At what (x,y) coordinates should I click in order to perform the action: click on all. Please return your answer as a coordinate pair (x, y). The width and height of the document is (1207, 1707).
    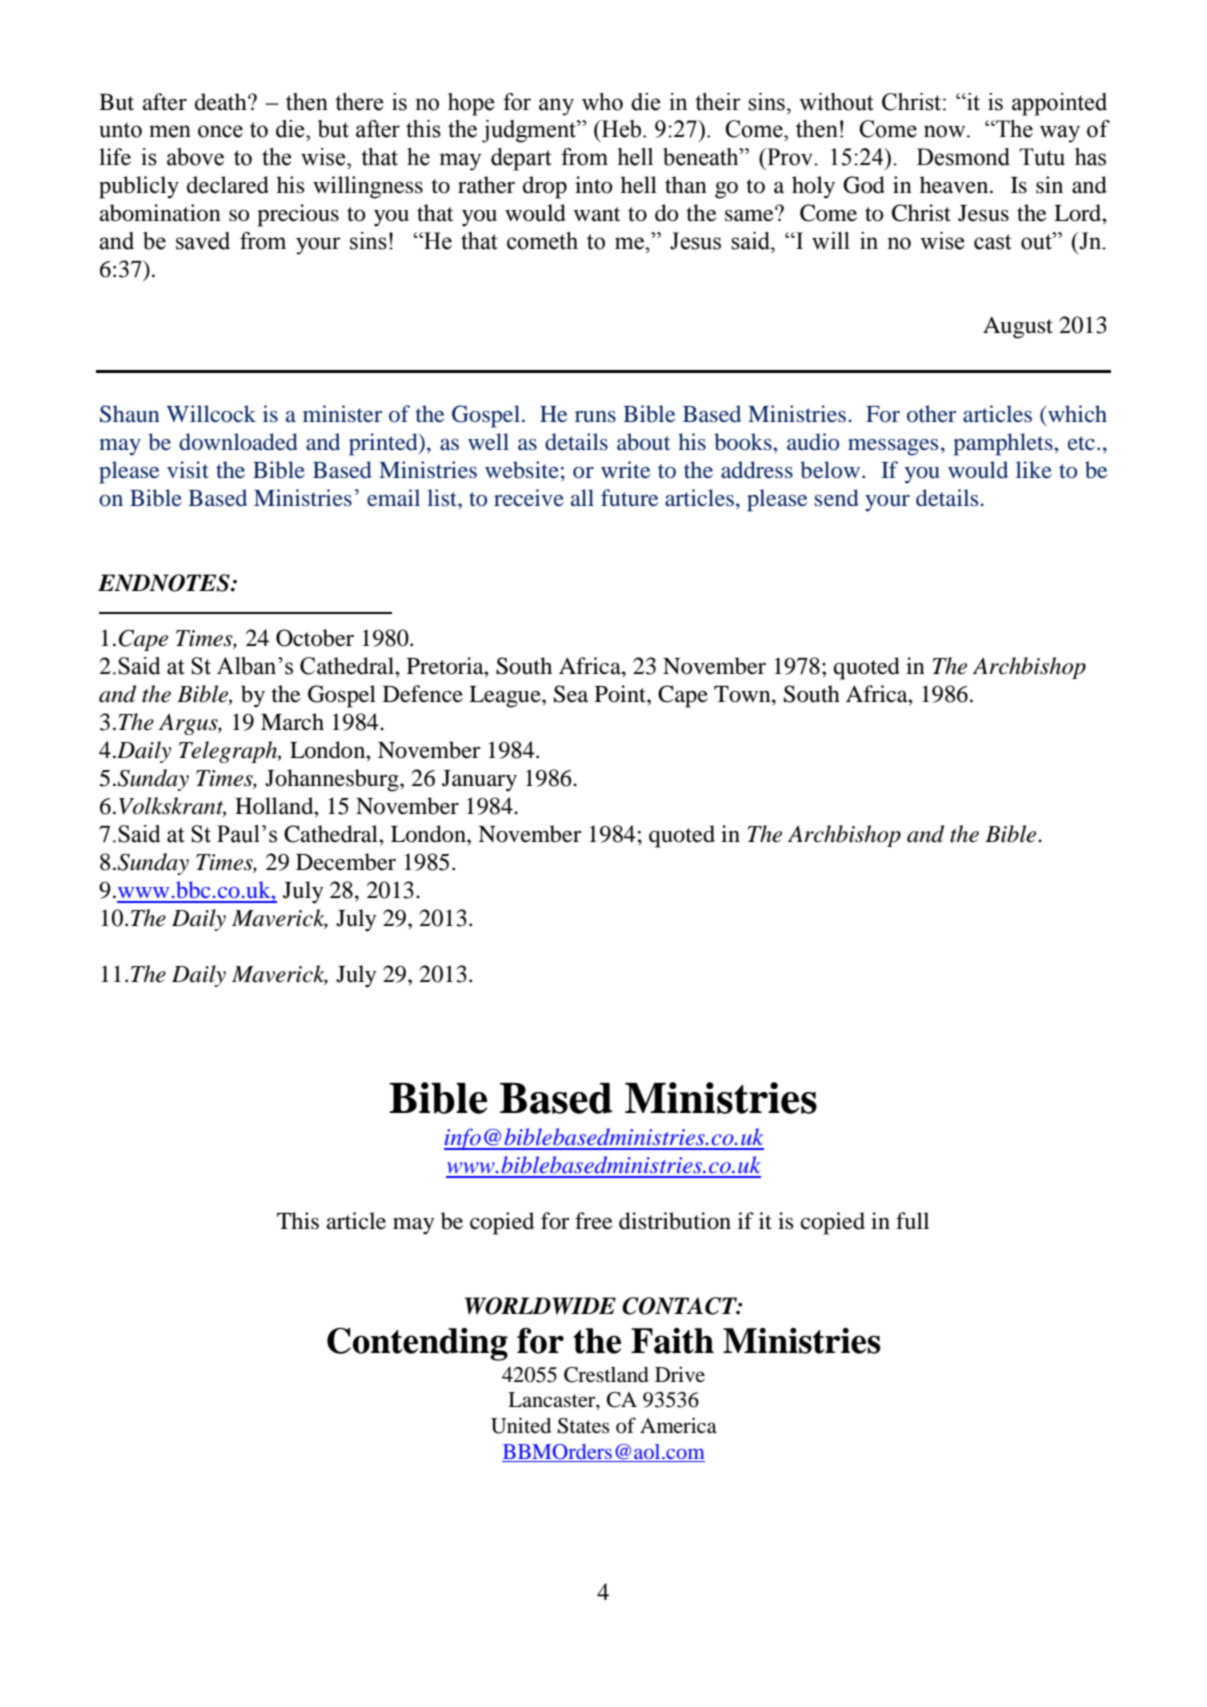
    Looking at the image, I should click on (582, 498).
